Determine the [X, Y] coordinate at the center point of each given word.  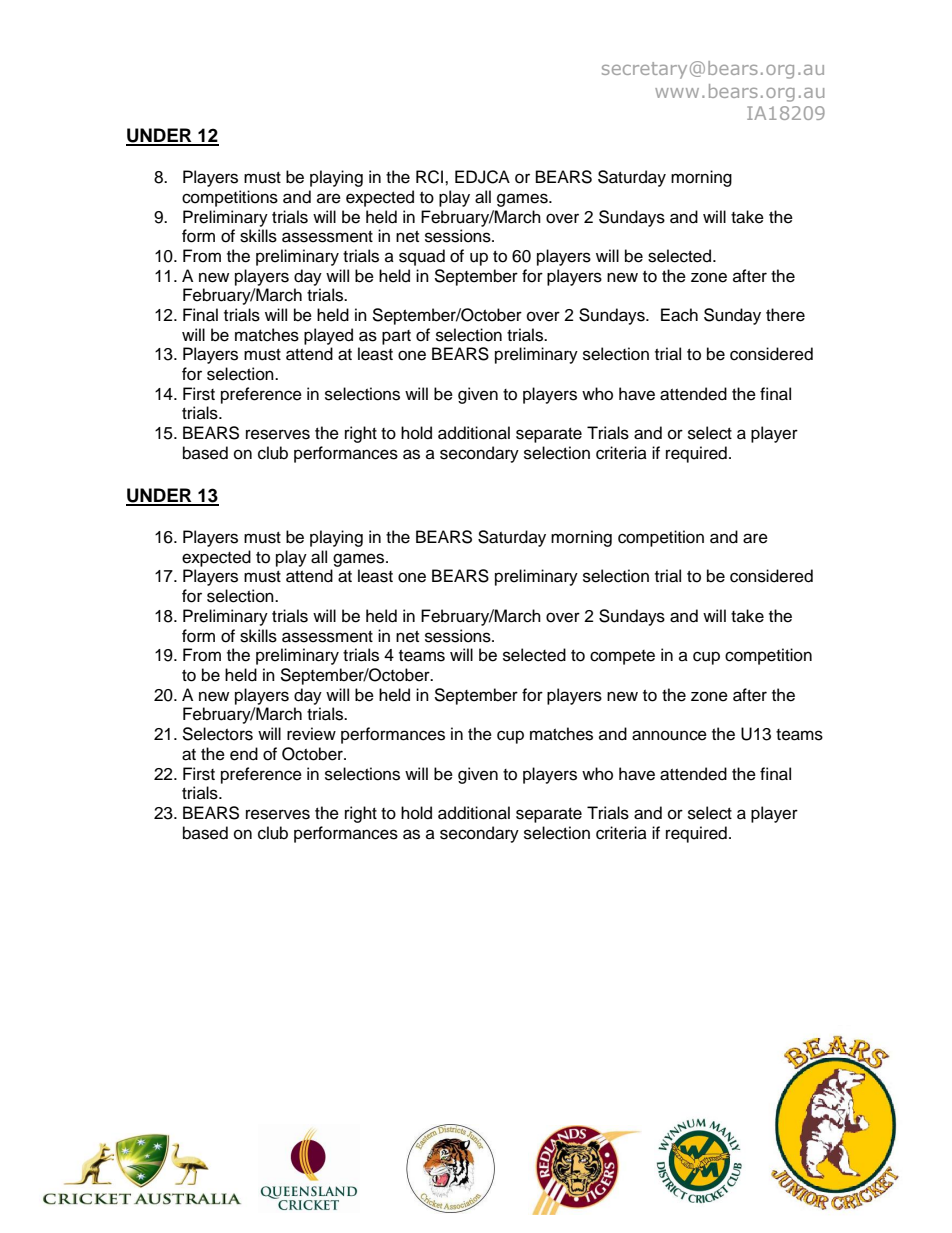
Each [679, 315]
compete [622, 657]
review [311, 734]
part [396, 337]
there [785, 315]
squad [422, 257]
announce [669, 735]
